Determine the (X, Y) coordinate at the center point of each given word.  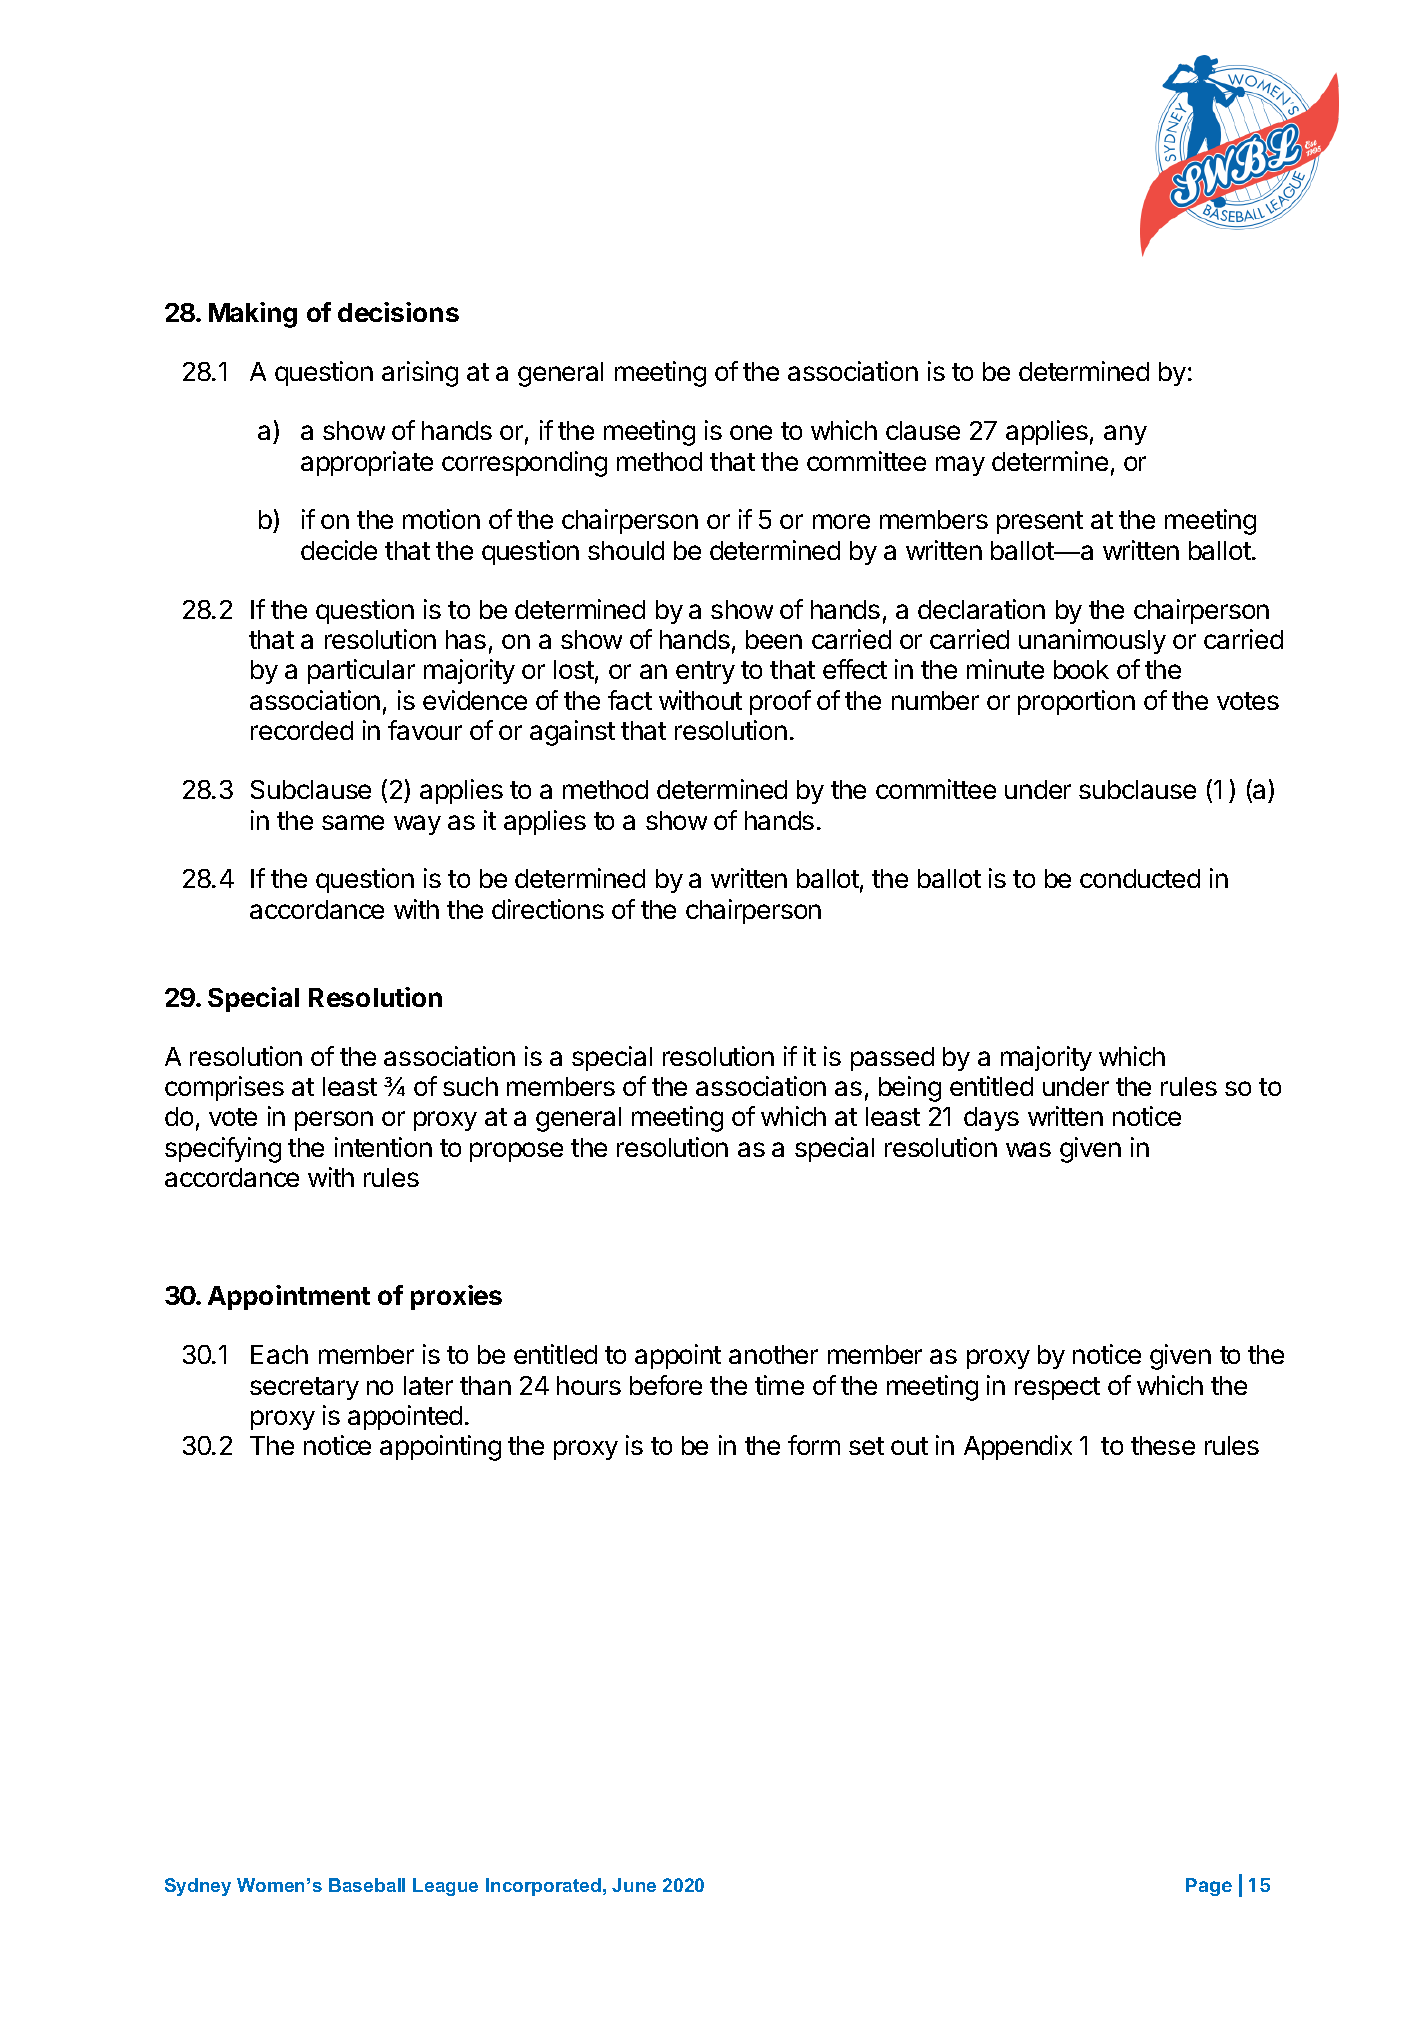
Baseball (367, 1885)
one (751, 432)
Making (253, 315)
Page (1209, 1887)
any (1125, 435)
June (634, 1885)
